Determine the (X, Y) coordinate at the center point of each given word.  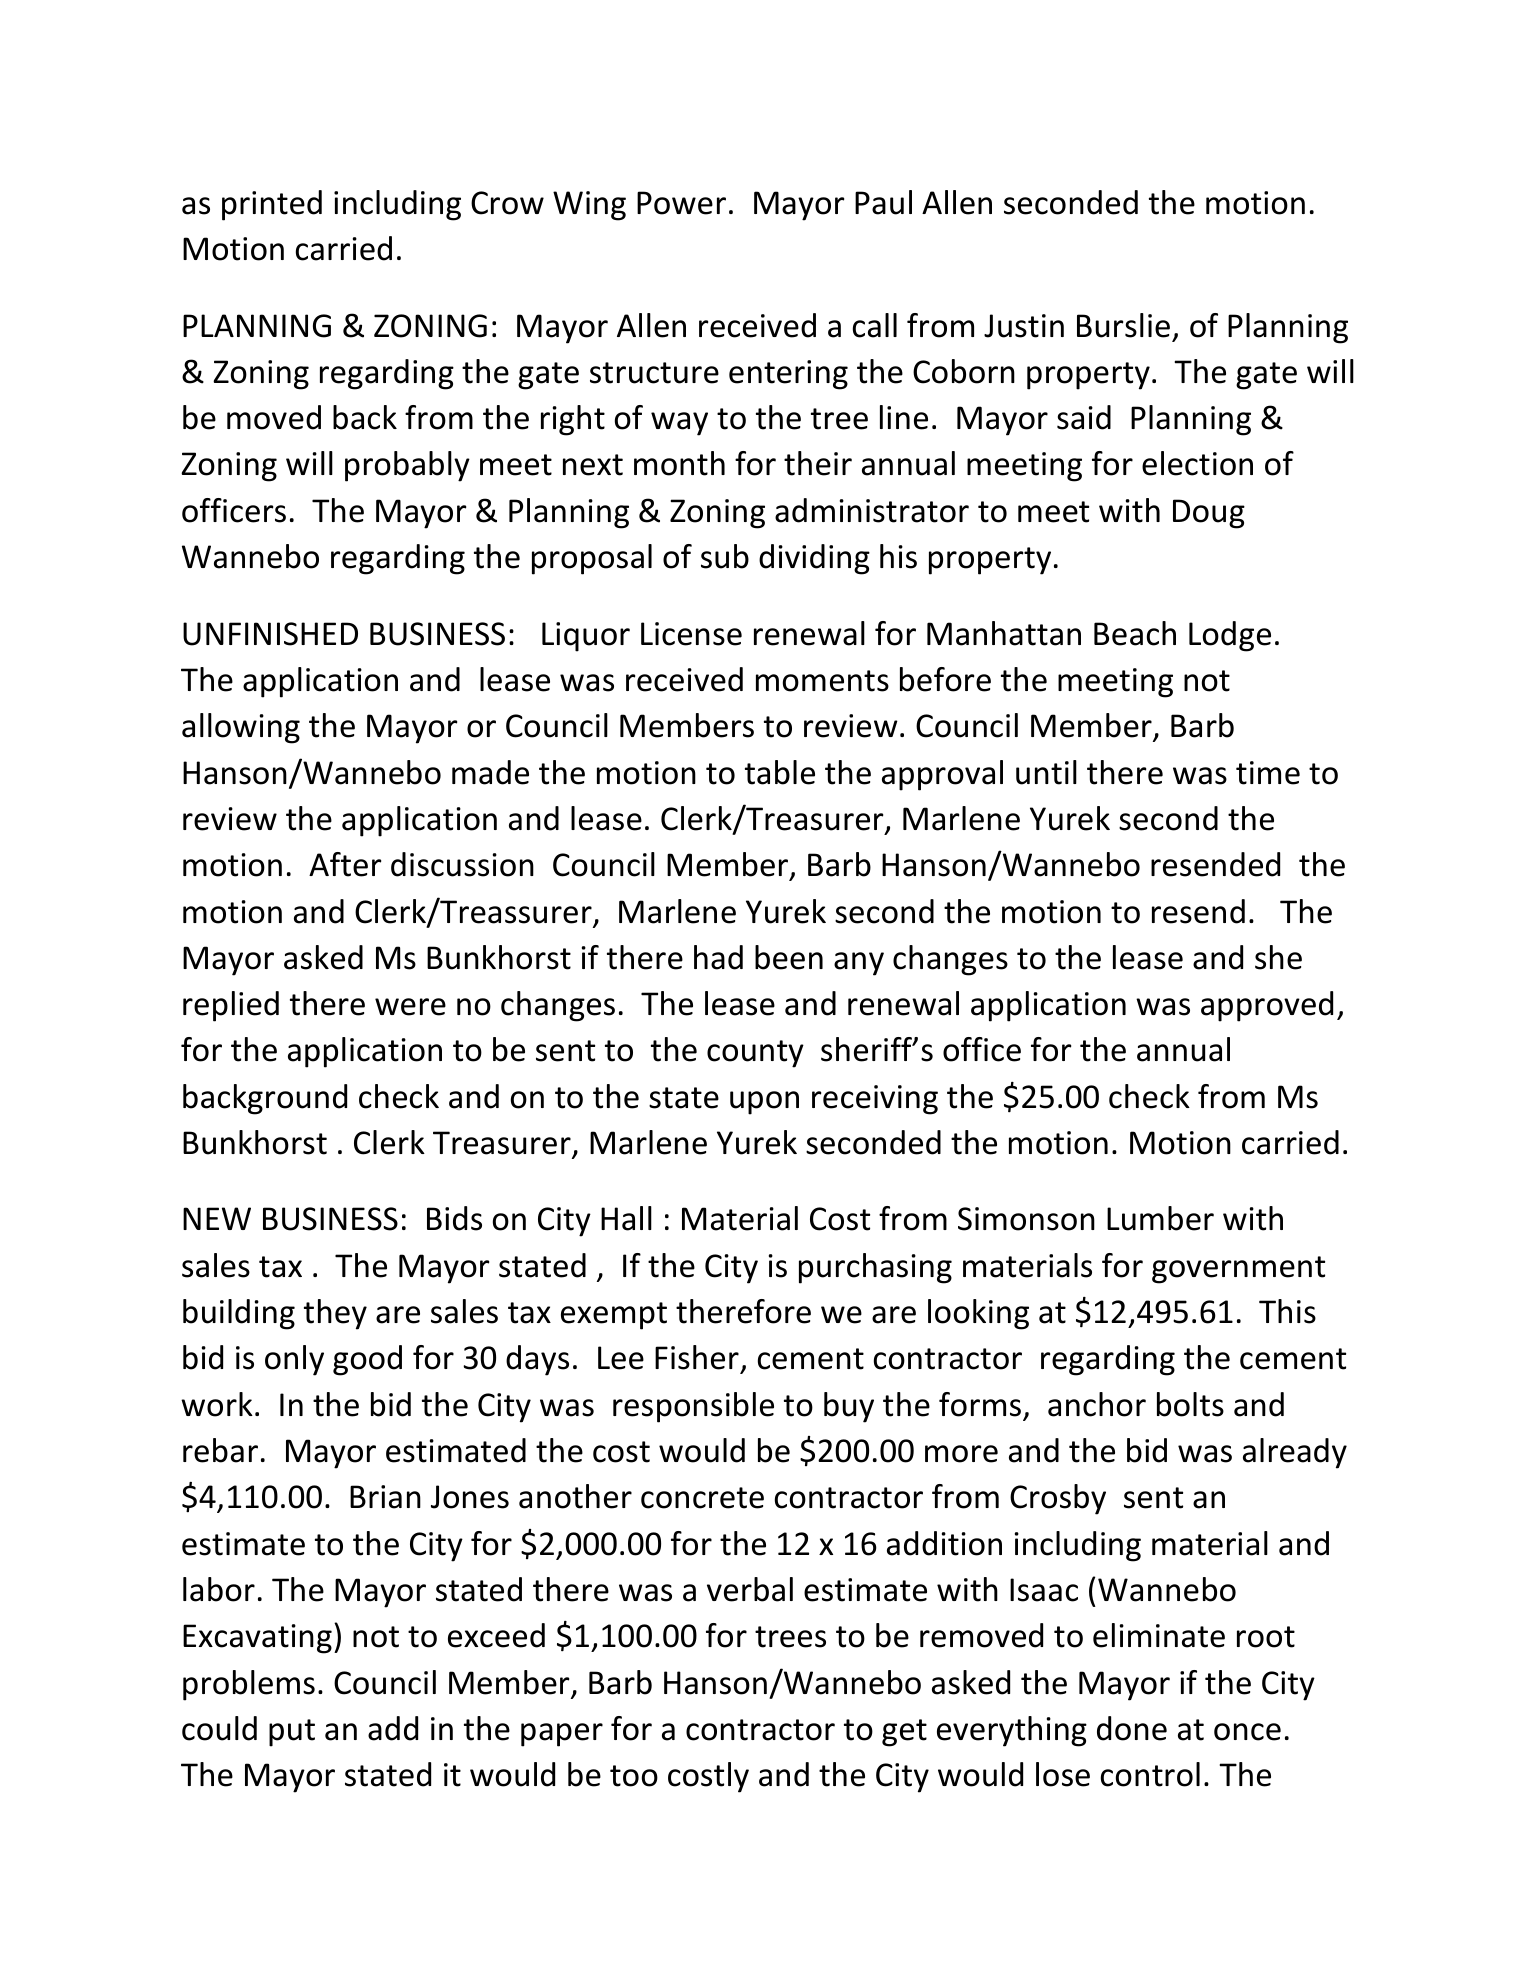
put (292, 1733)
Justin (1024, 326)
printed (272, 205)
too (634, 1776)
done (1132, 1728)
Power (681, 203)
